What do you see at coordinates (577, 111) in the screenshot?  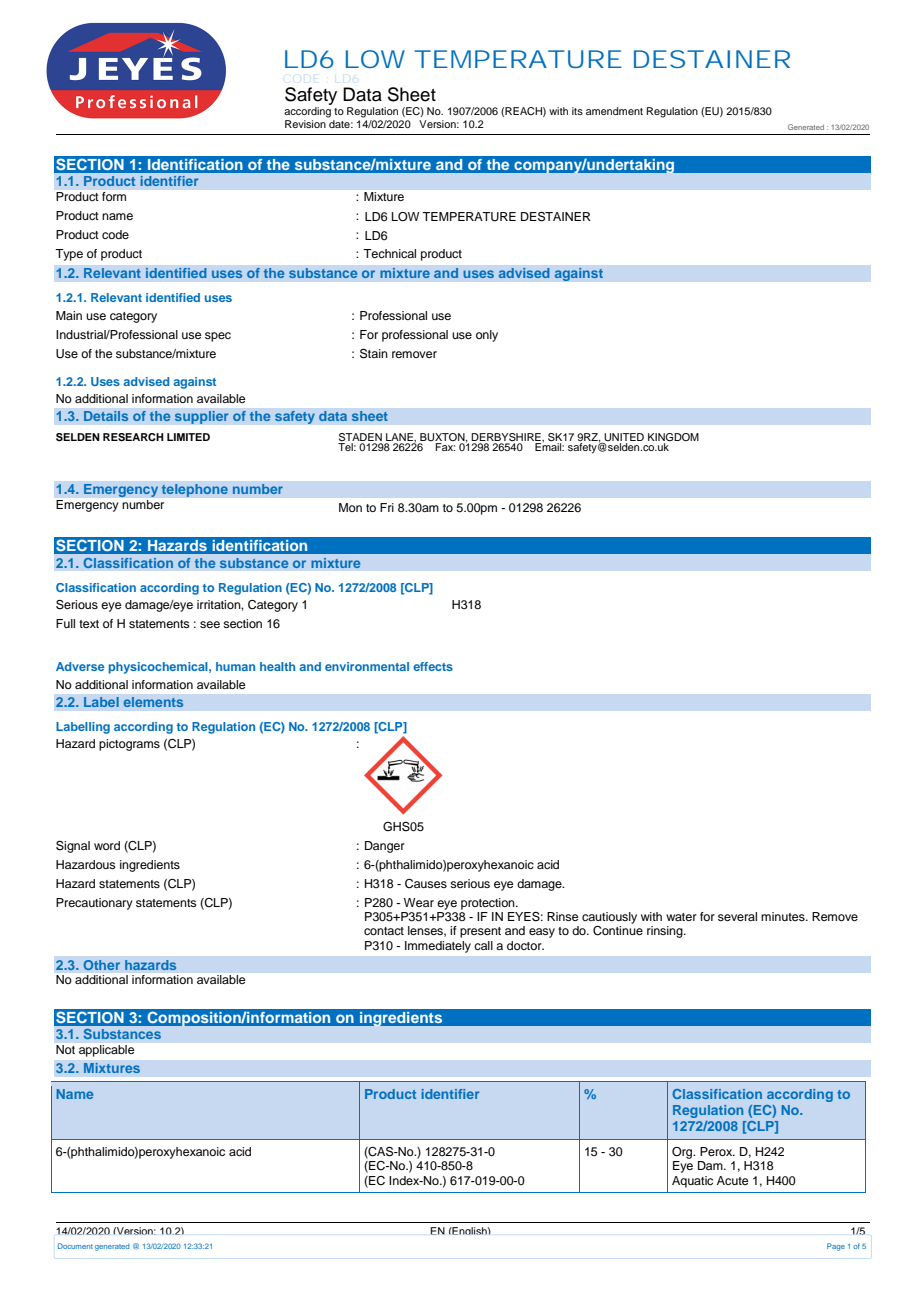 I see `its` at bounding box center [577, 111].
